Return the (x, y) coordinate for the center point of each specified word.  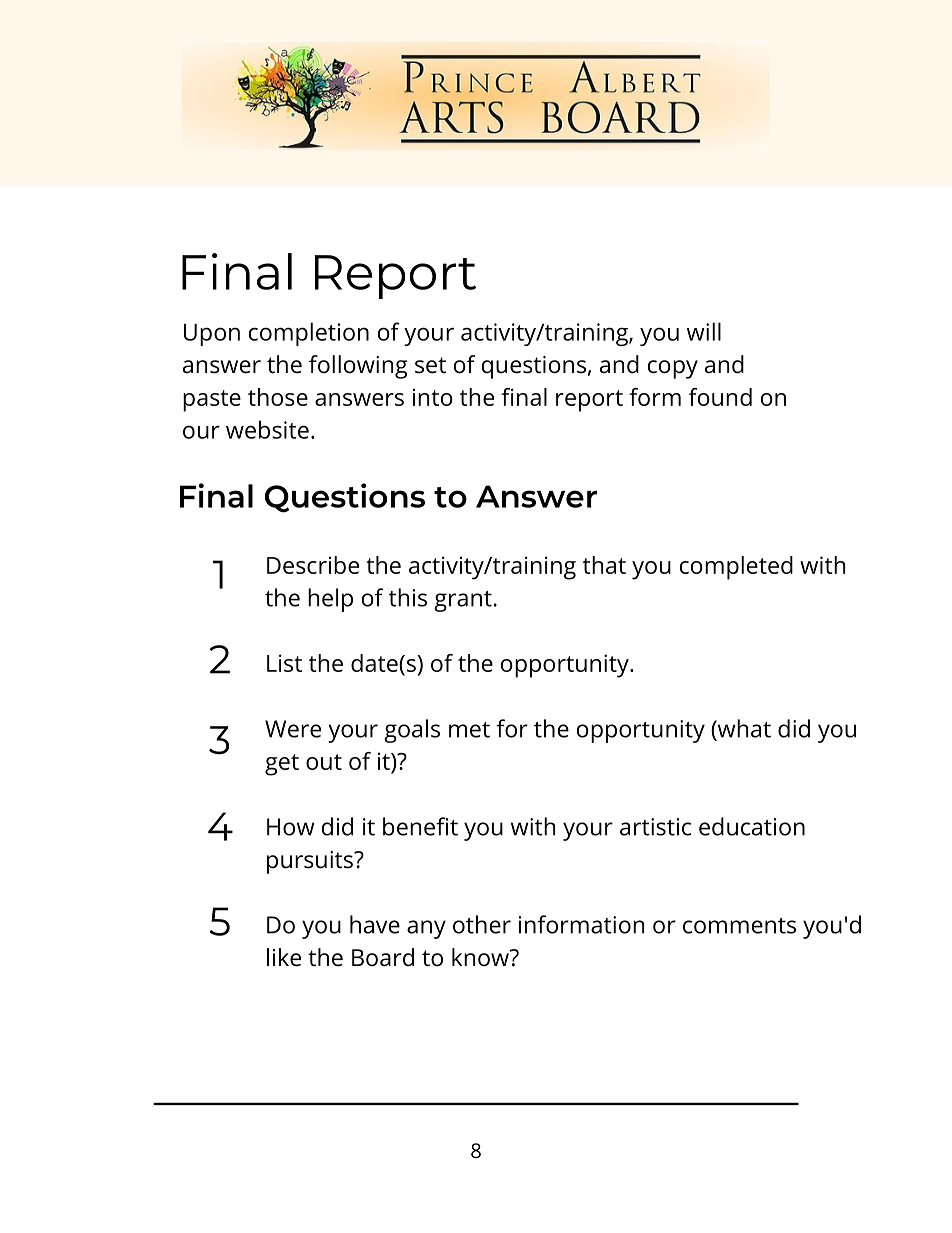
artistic (655, 827)
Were (293, 729)
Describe (313, 565)
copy (673, 369)
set (430, 365)
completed (736, 568)
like (284, 957)
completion (309, 334)
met (469, 730)
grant (463, 601)
